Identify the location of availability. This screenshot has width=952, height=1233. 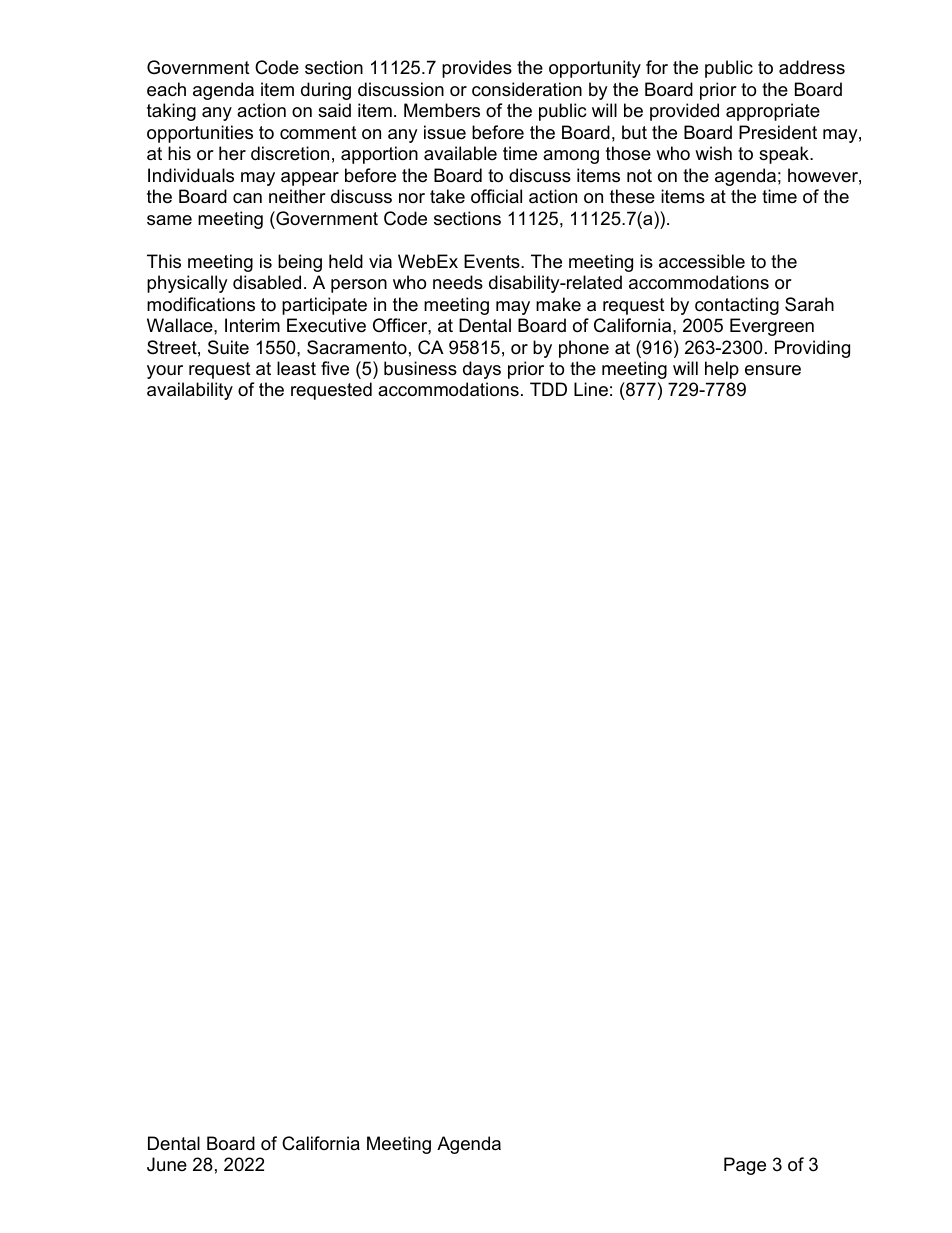
(190, 391).
